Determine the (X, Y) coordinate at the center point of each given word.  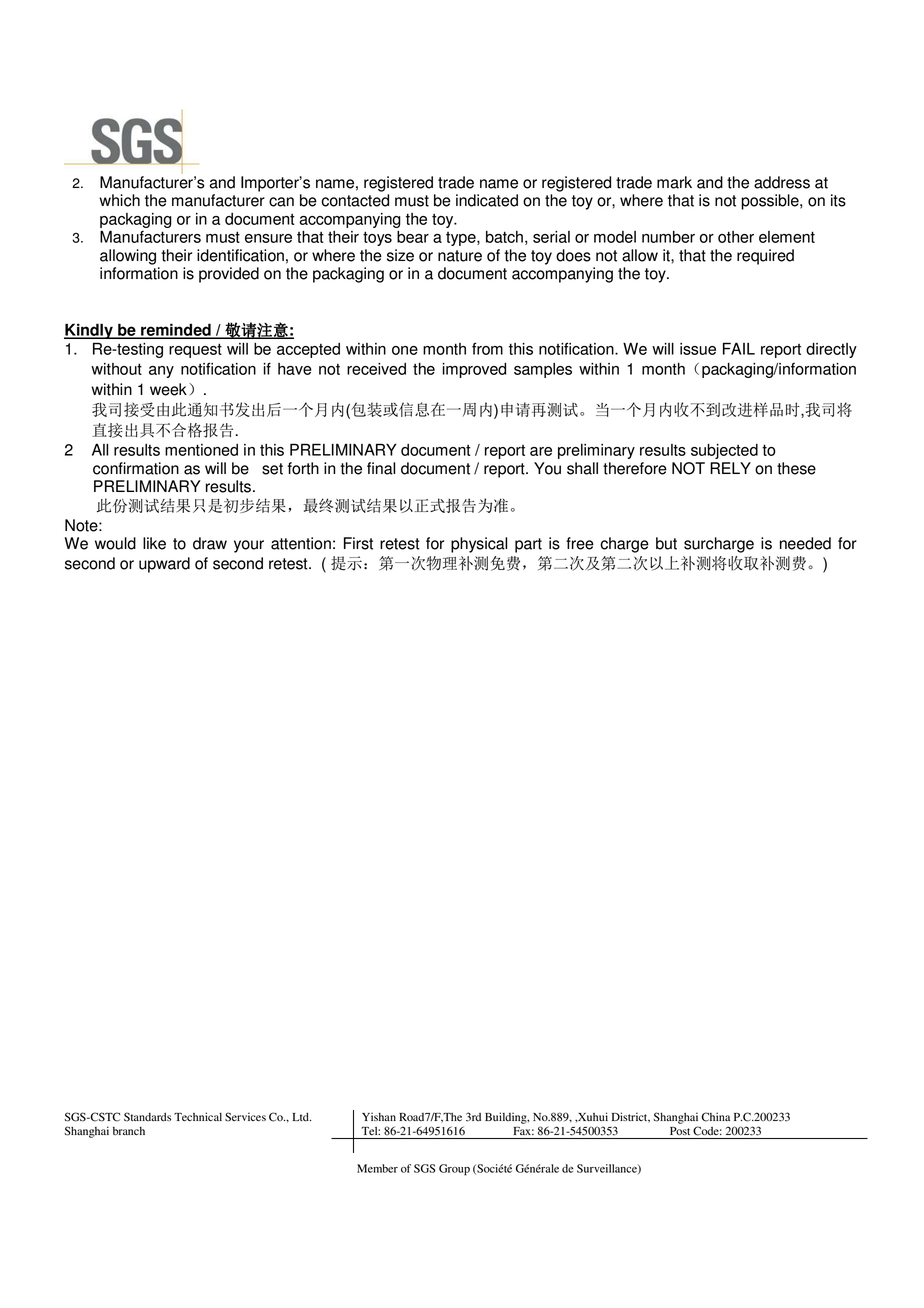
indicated (487, 200)
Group (454, 1170)
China (716, 1117)
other (736, 237)
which (119, 200)
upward (164, 565)
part (528, 545)
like (154, 543)
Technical (198, 1116)
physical (479, 545)
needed (805, 543)
